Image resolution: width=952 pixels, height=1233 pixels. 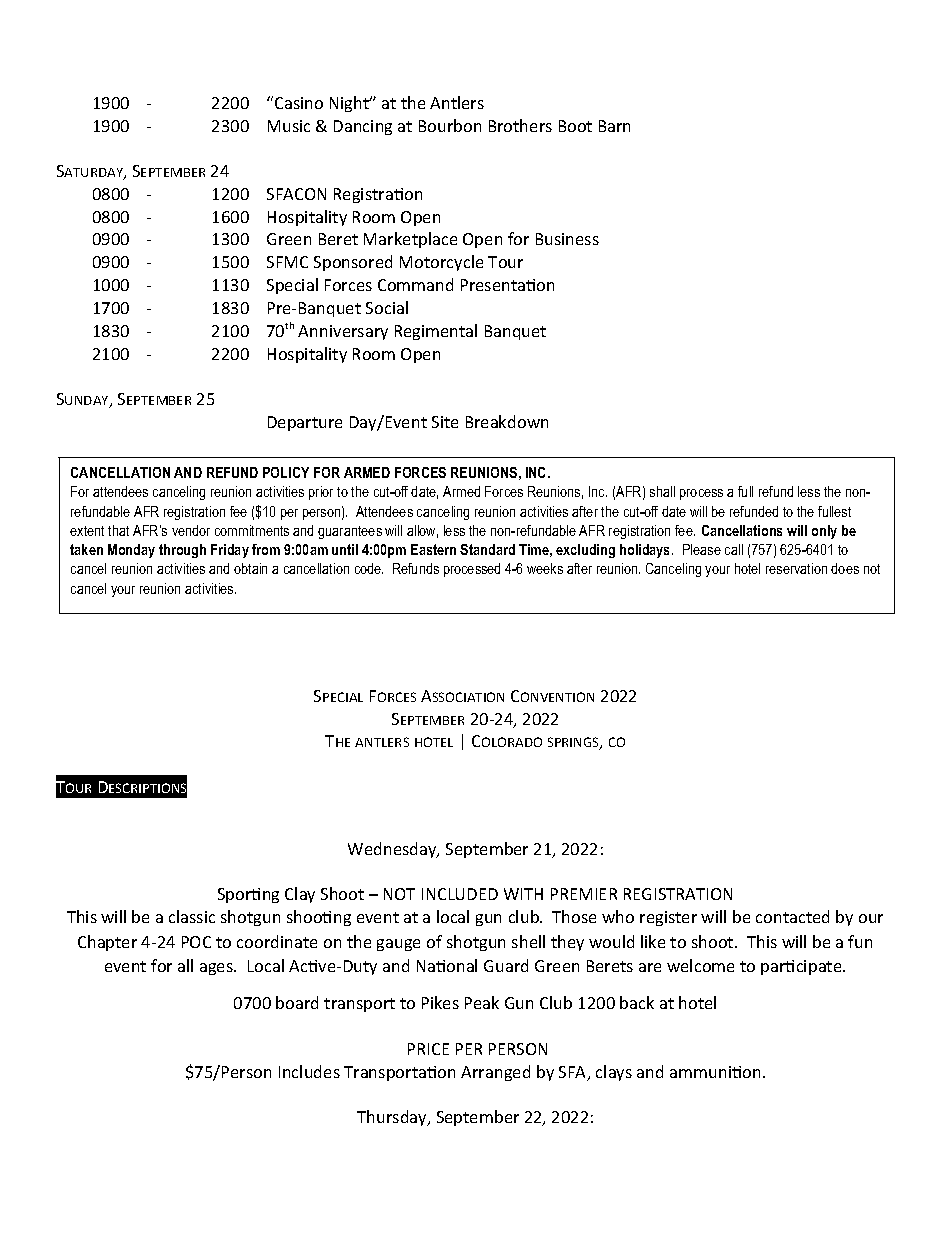 I want to click on Regimental, so click(x=436, y=332).
